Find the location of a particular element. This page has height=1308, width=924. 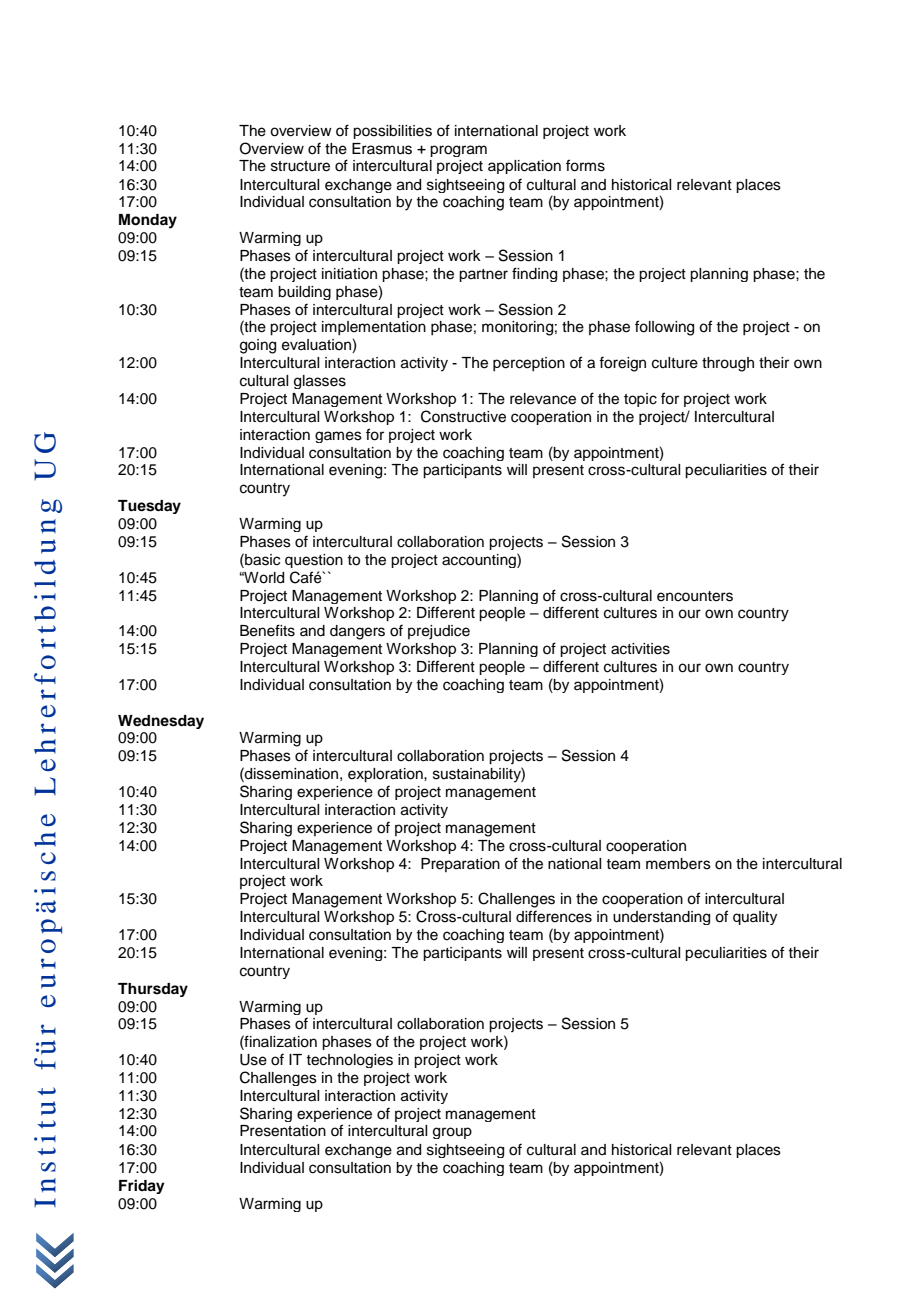

following is located at coordinates (664, 328).
